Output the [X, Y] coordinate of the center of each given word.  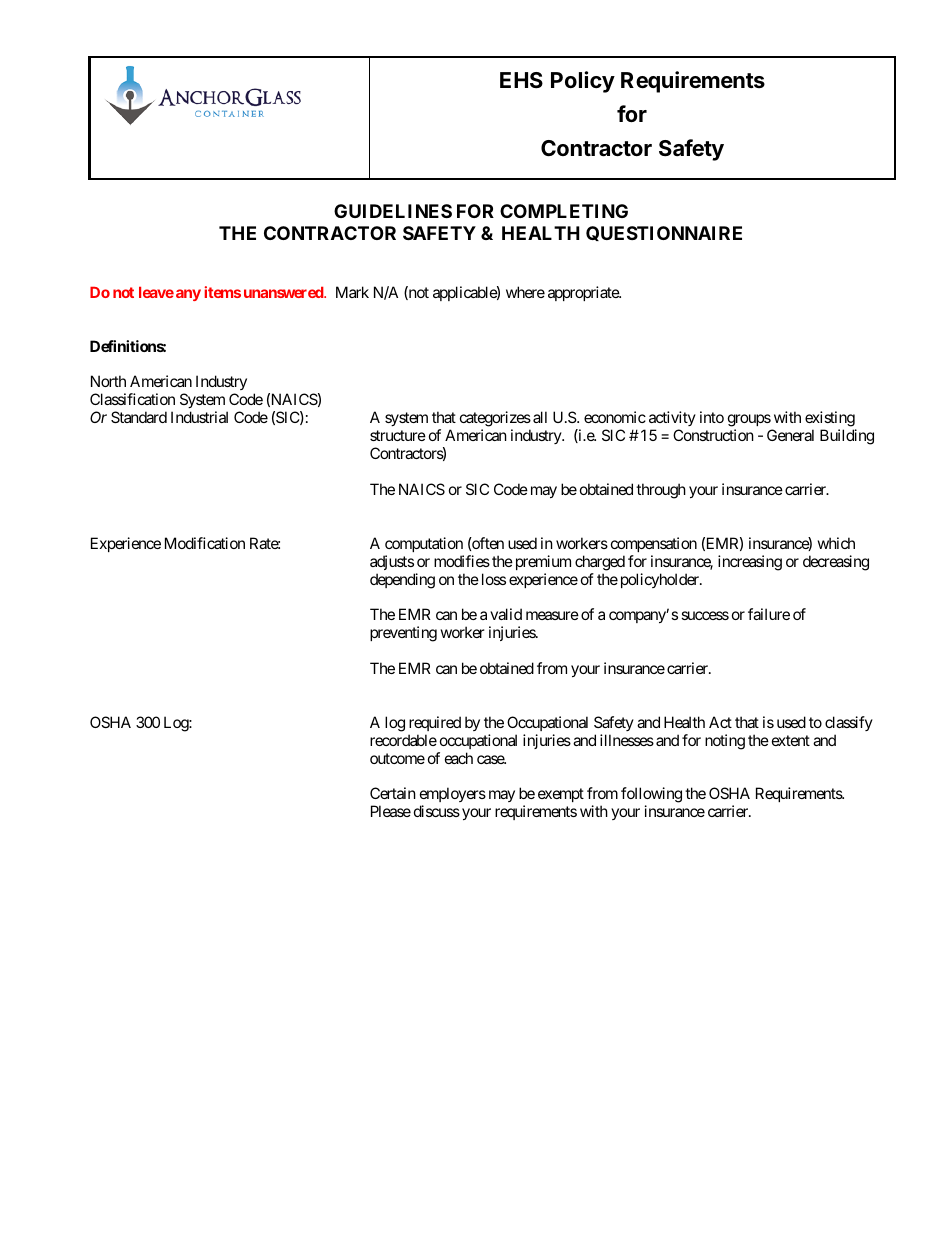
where [525, 292]
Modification [205, 543]
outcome [397, 758]
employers [453, 796]
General [790, 435]
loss [494, 579]
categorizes [495, 420]
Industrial [199, 417]
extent [791, 740]
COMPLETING [564, 211]
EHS [521, 80]
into [712, 417]
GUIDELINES [393, 211]
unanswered [284, 292]
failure [769, 614]
